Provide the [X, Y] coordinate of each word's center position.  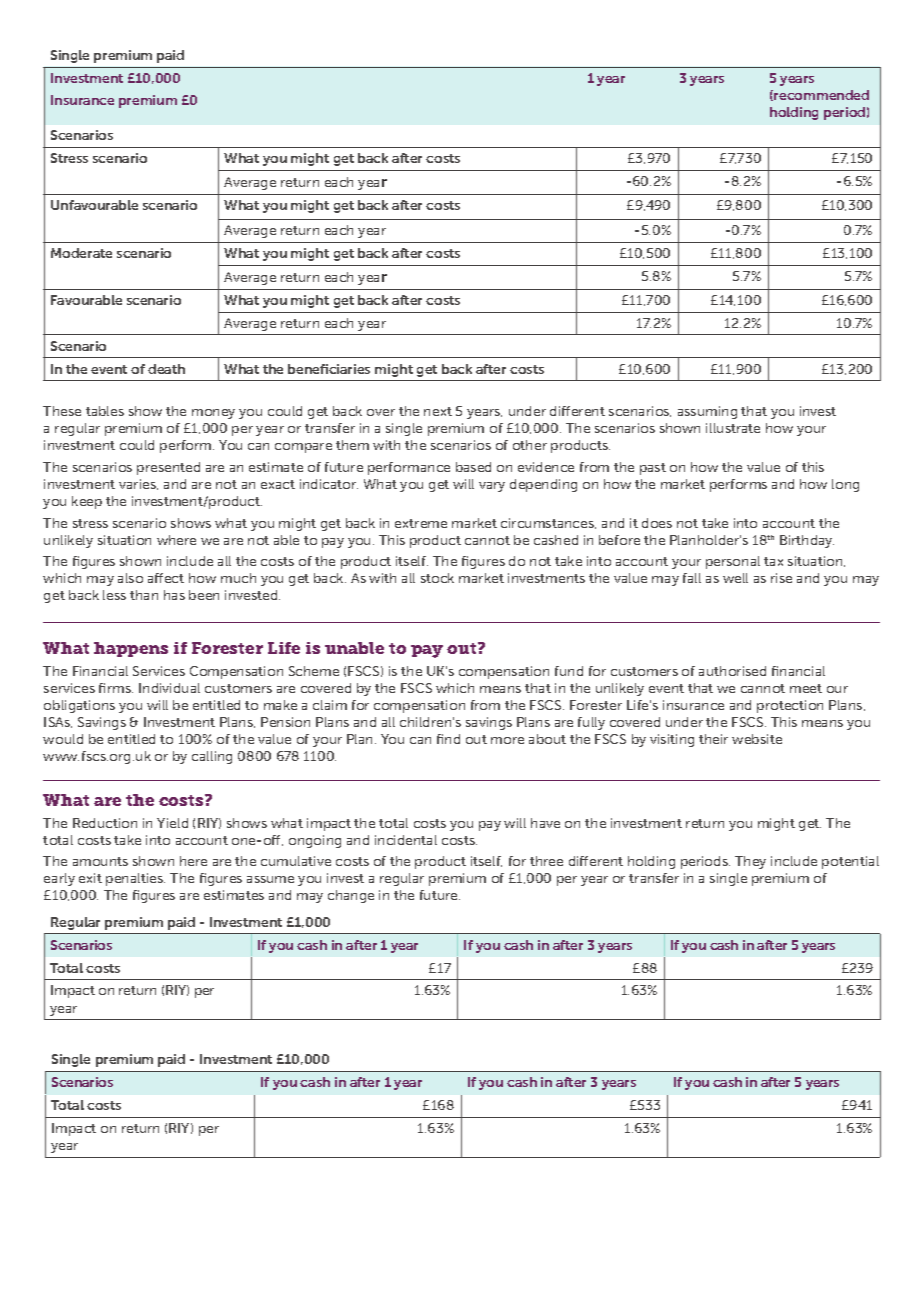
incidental [406, 840]
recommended [820, 95]
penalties [135, 879]
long [845, 485]
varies [138, 484]
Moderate [81, 253]
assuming [707, 412]
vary [492, 487]
